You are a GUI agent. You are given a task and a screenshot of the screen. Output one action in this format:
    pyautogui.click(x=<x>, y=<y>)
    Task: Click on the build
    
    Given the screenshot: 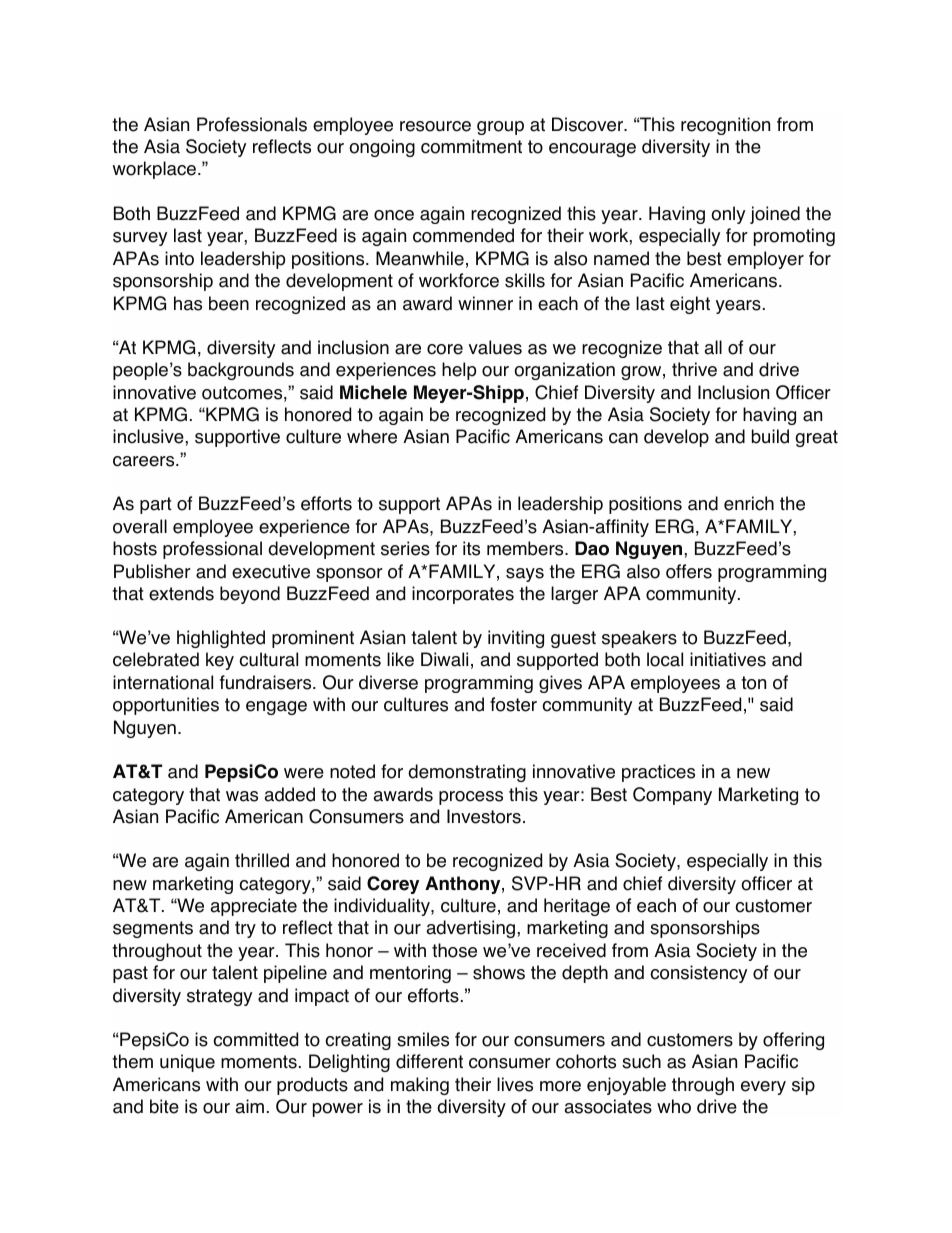 What is the action you would take?
    pyautogui.click(x=770, y=436)
